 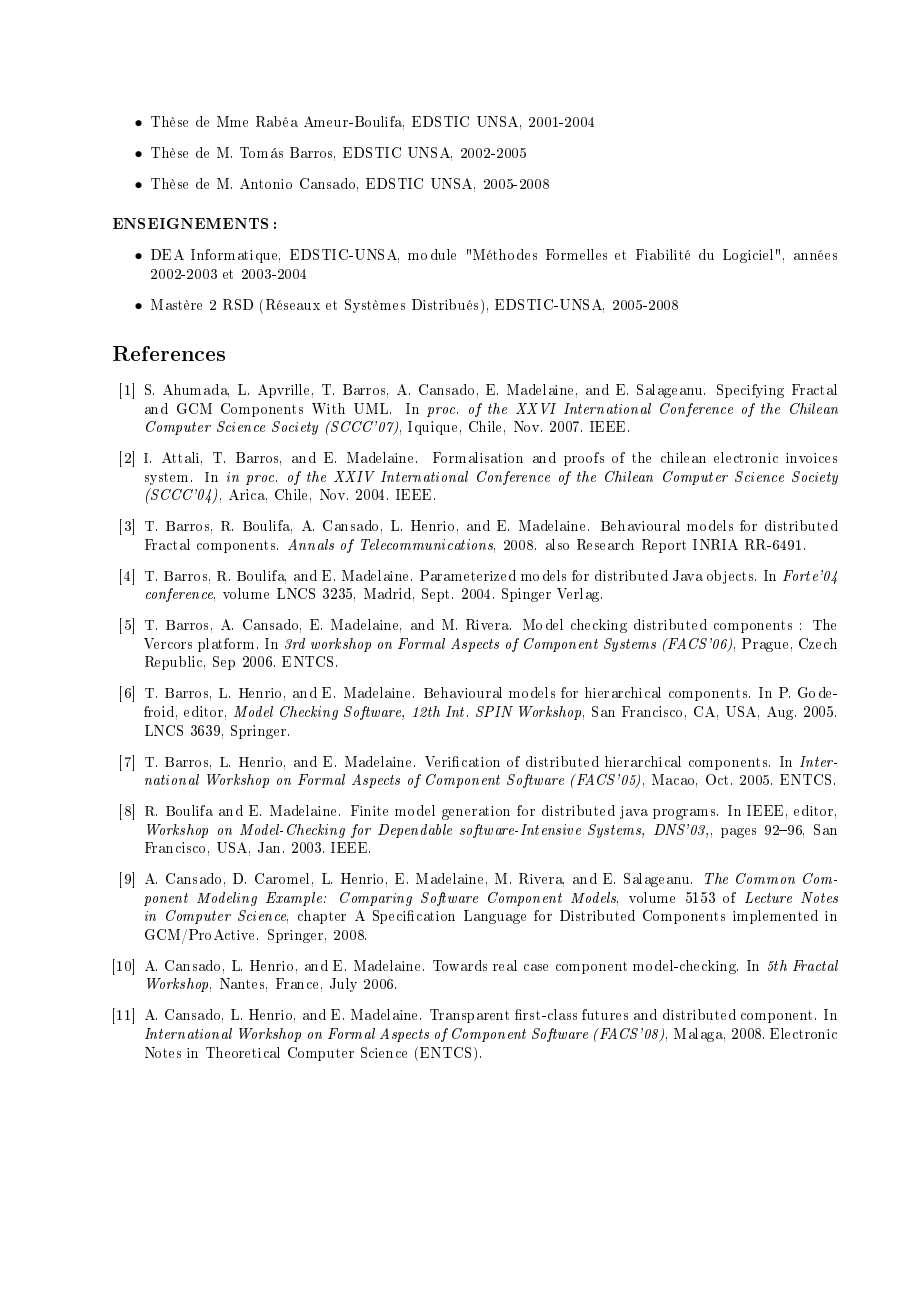 What do you see at coordinates (781, 713) in the image?
I see `Aug` at bounding box center [781, 713].
